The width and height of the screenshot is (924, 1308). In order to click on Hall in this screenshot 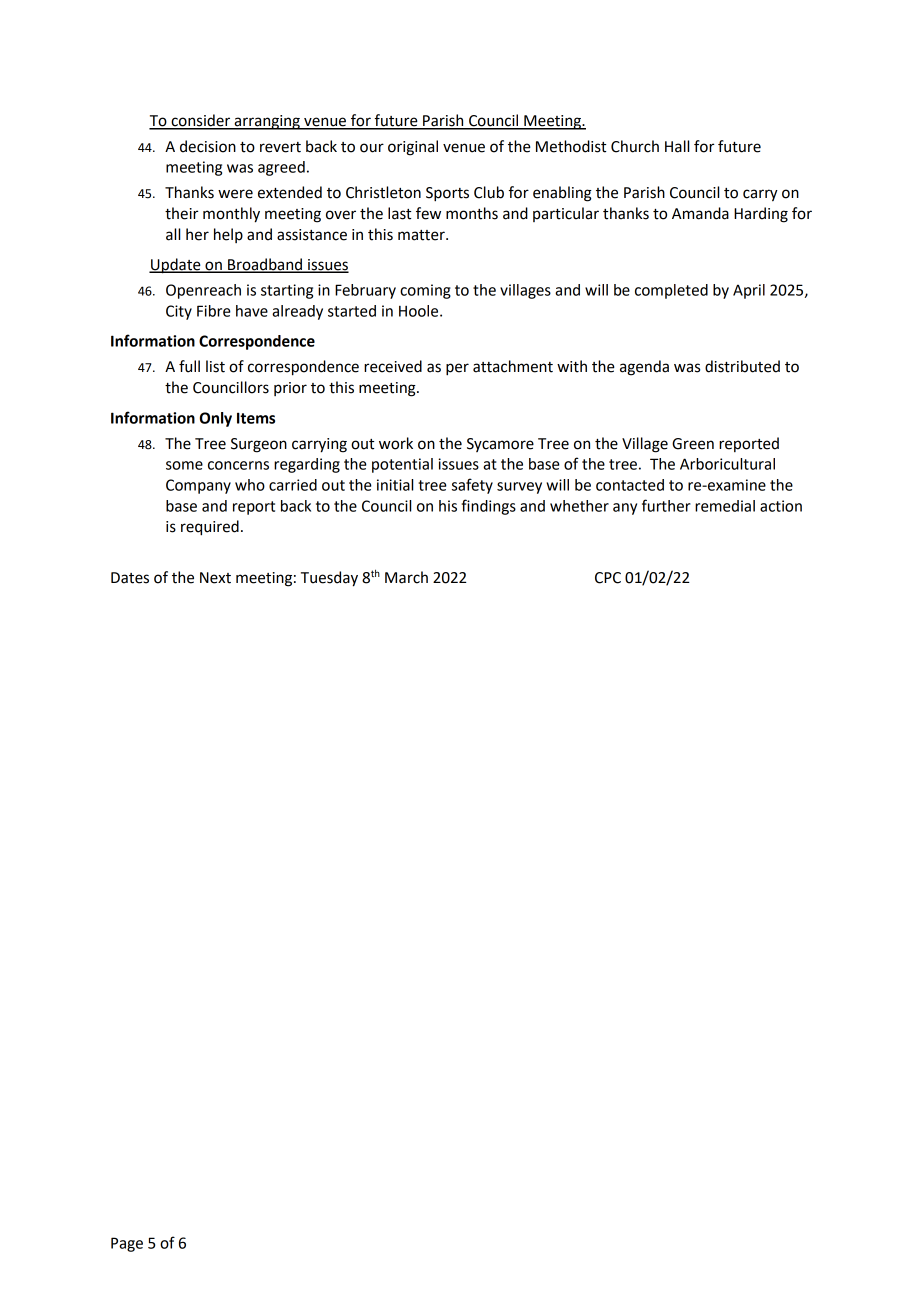, I will do `click(677, 146)`.
